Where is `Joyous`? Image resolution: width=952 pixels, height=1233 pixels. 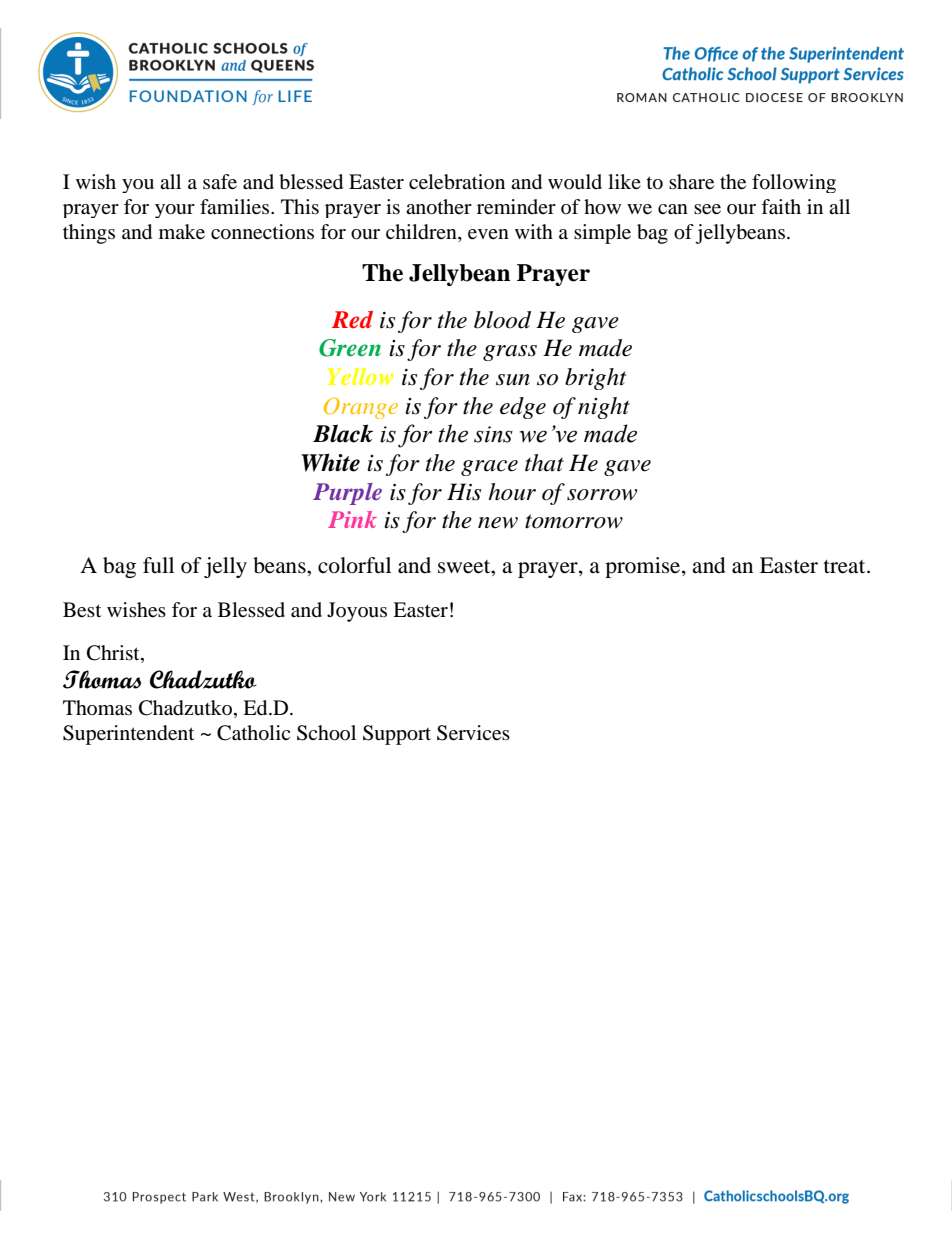
Joyous is located at coordinates (357, 612).
